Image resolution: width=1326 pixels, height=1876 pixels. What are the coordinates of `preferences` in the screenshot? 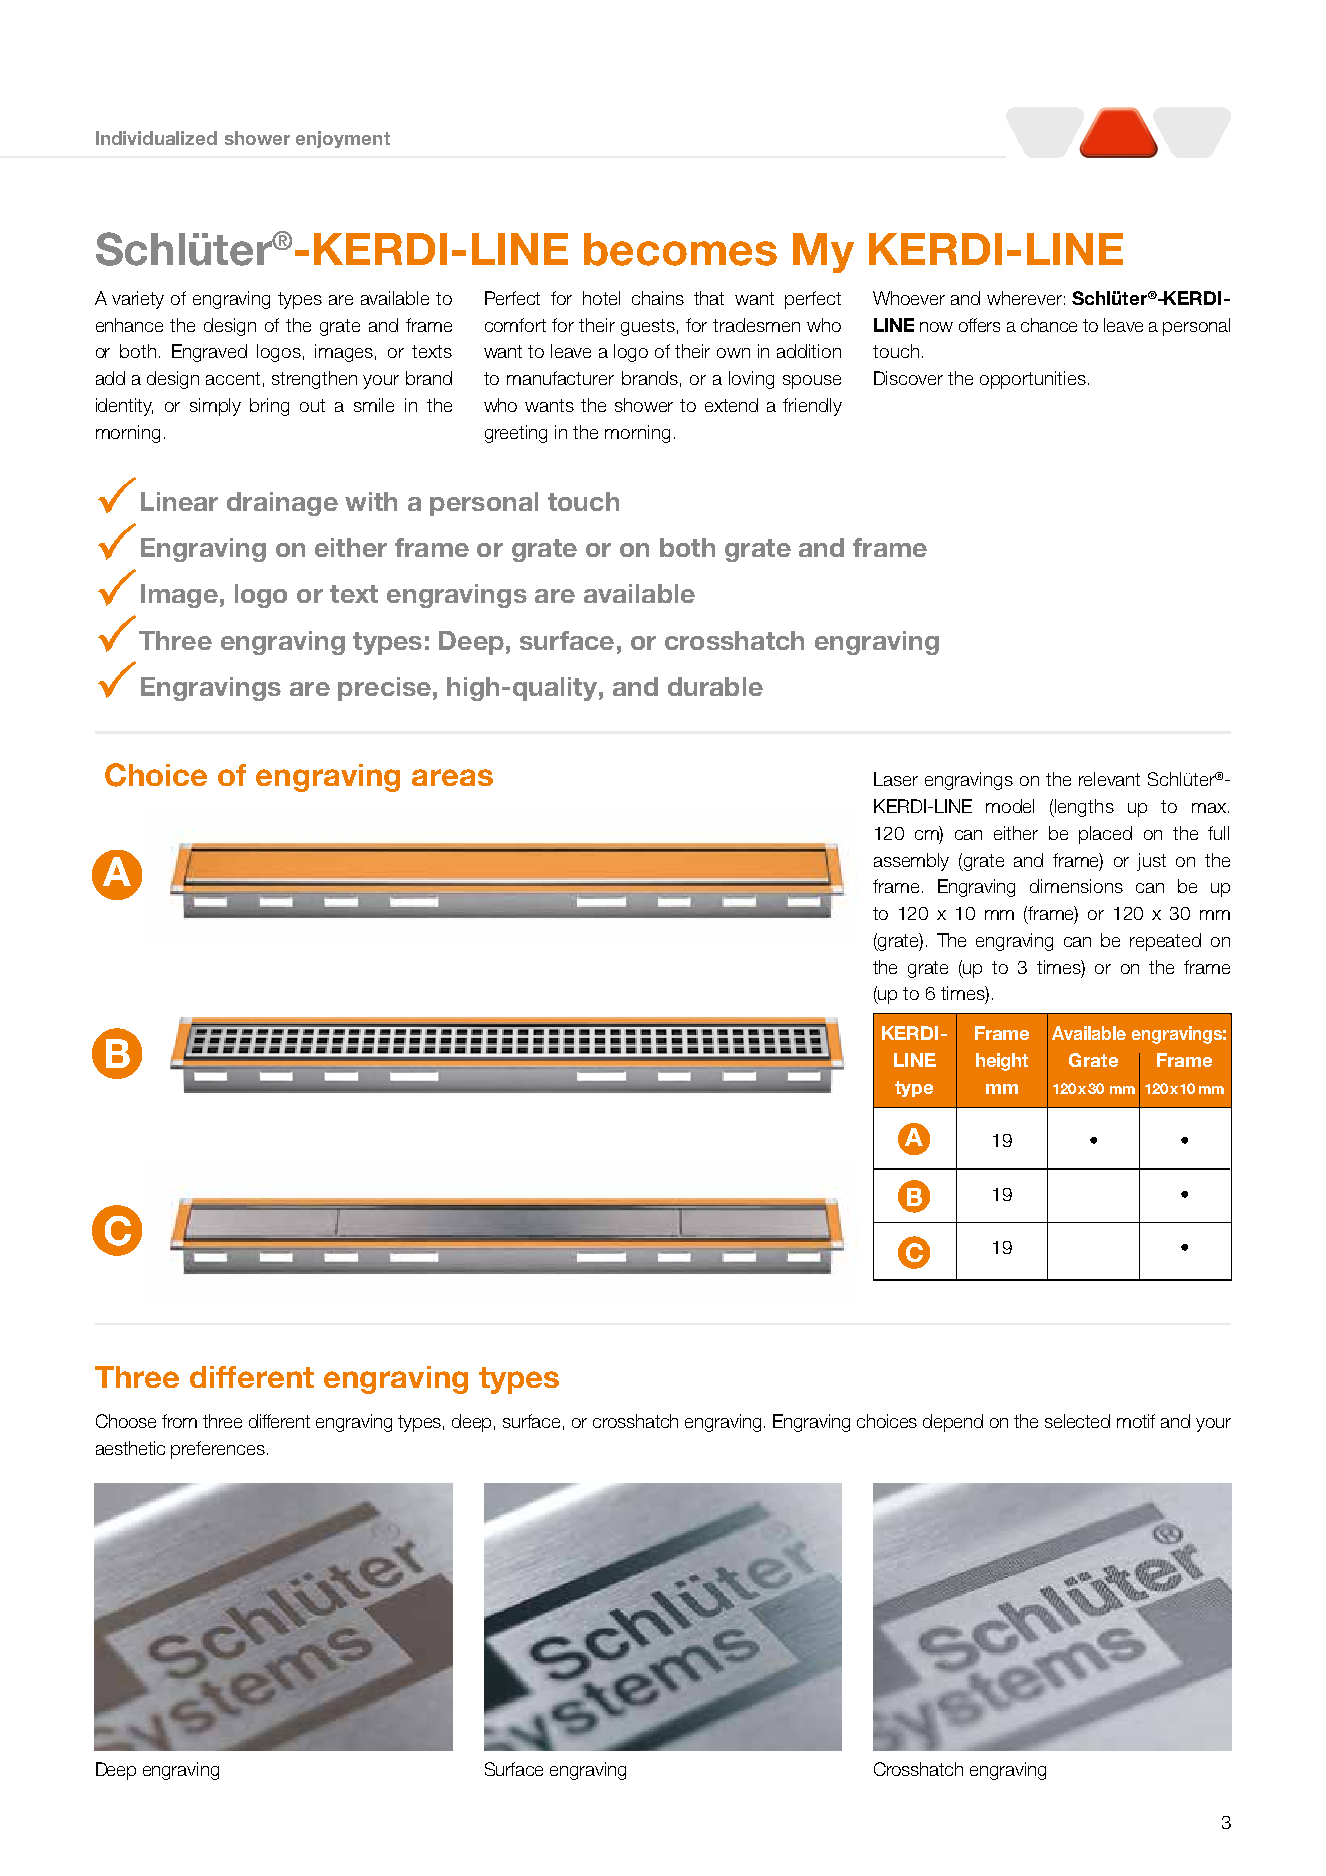 It's located at (218, 1450).
